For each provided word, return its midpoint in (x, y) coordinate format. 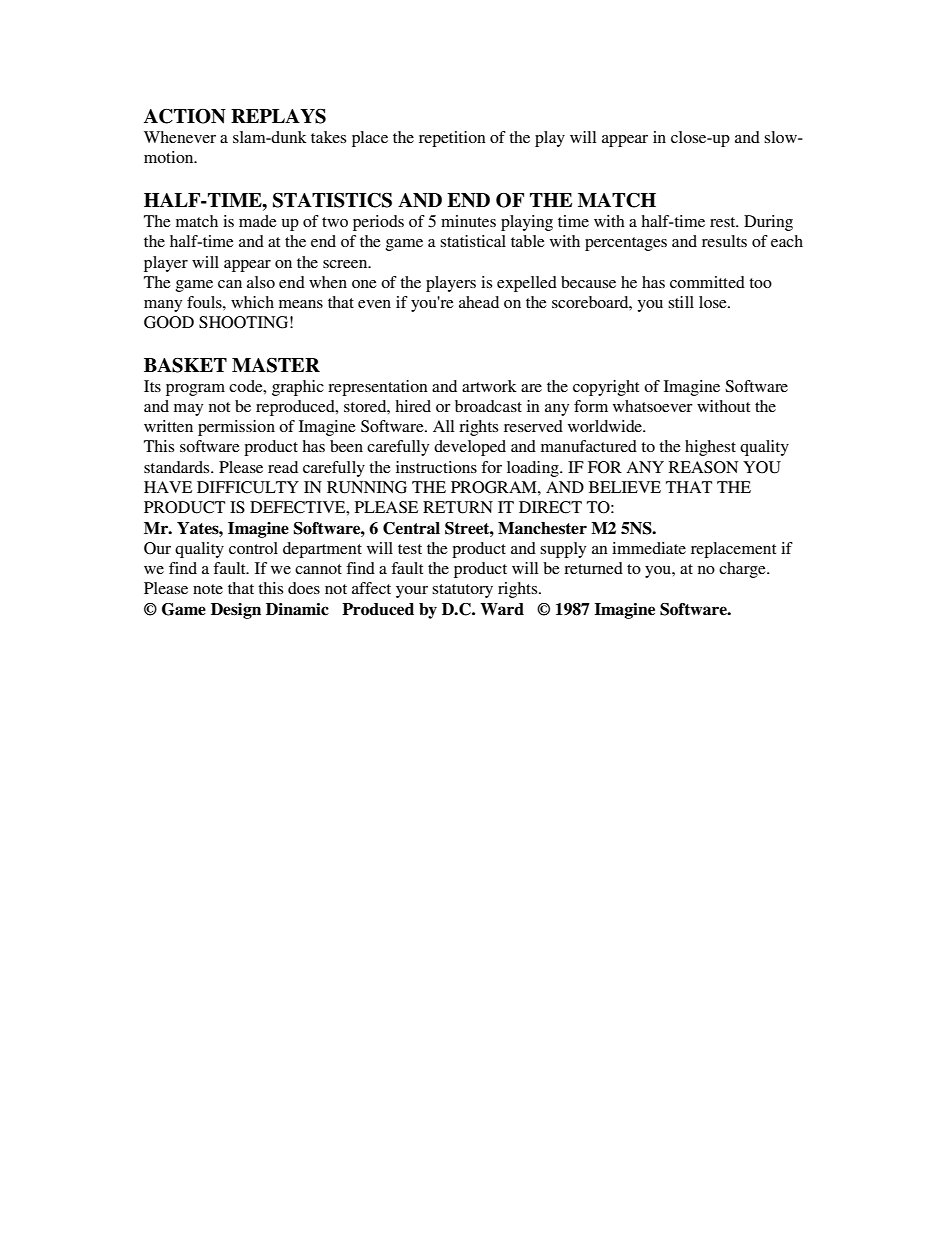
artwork (489, 386)
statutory (462, 591)
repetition (452, 139)
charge (743, 570)
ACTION (185, 116)
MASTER (276, 365)
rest (724, 222)
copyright (606, 388)
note (208, 589)
